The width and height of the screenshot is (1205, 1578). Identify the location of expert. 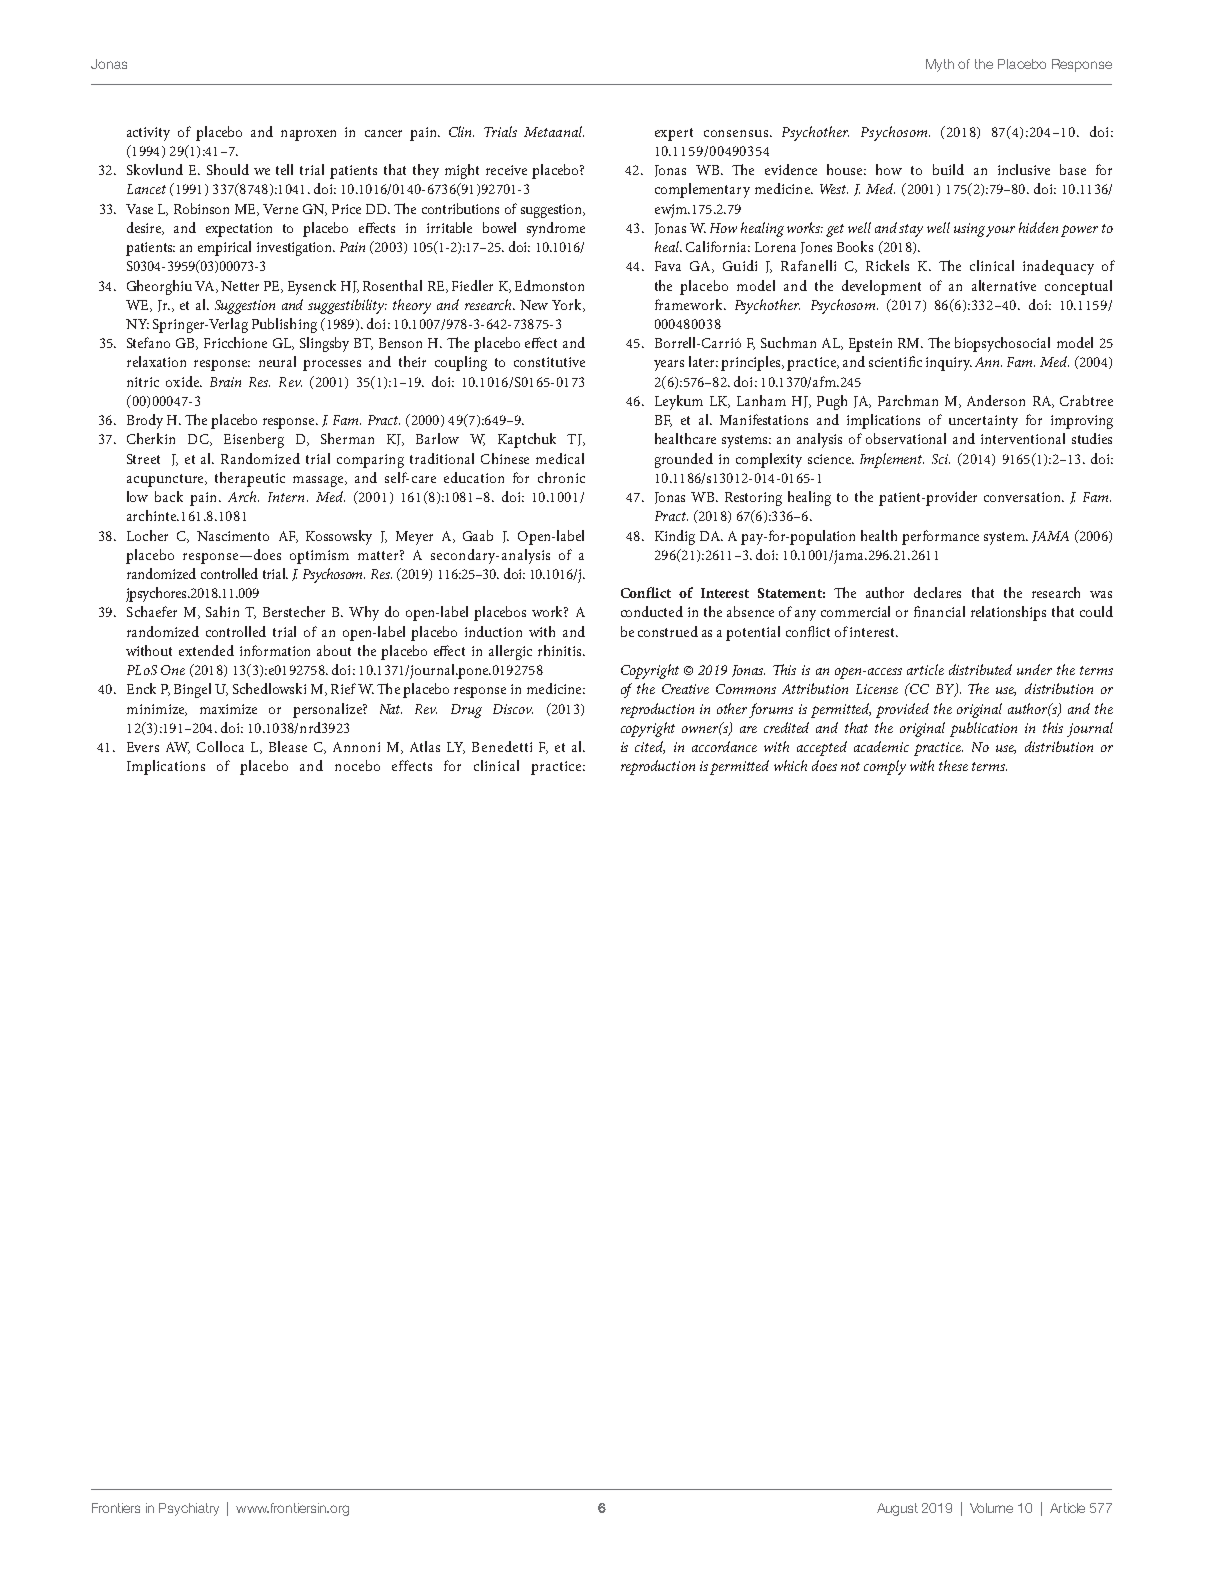
(674, 134).
